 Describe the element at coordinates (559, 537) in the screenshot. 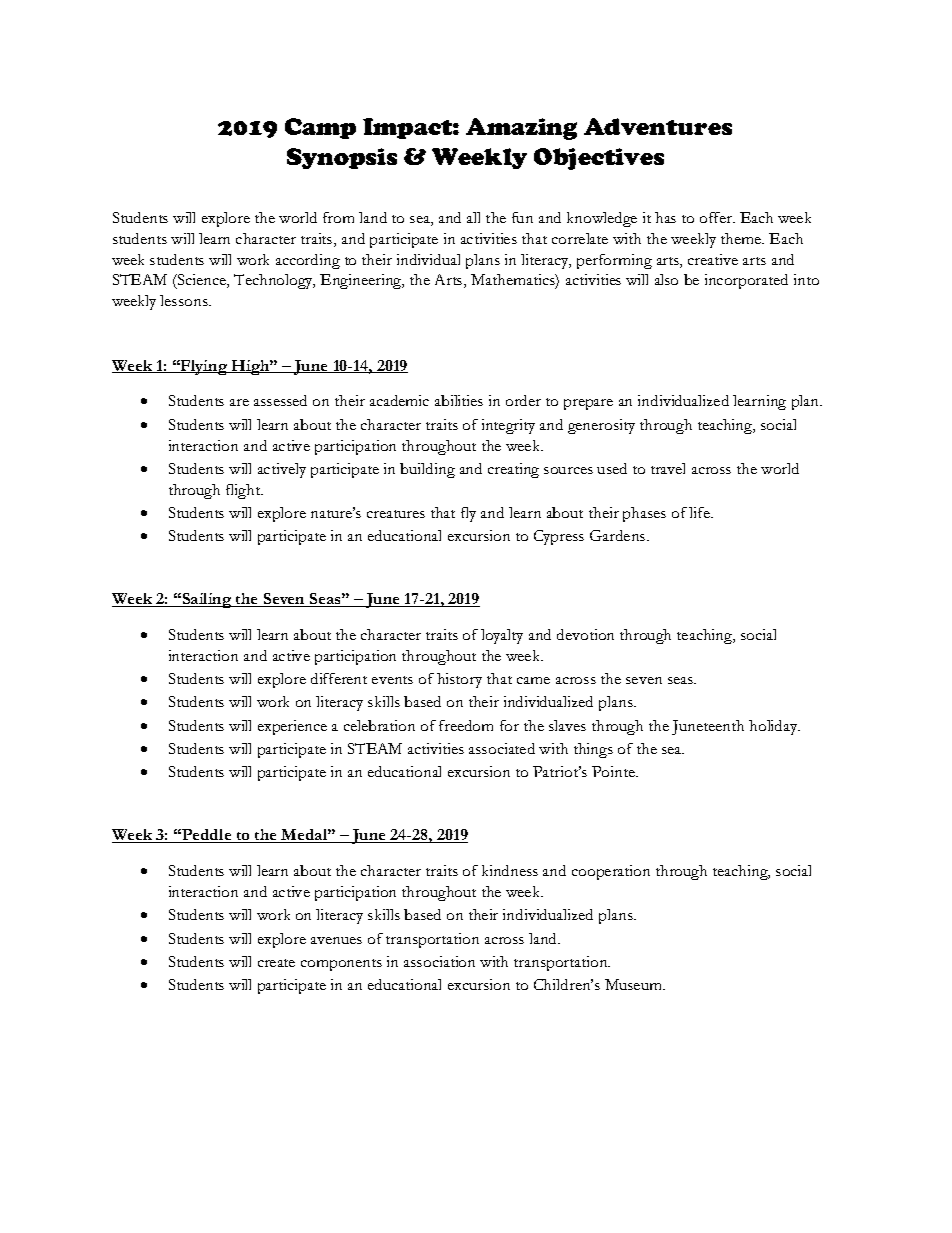

I see `Cypress` at that location.
